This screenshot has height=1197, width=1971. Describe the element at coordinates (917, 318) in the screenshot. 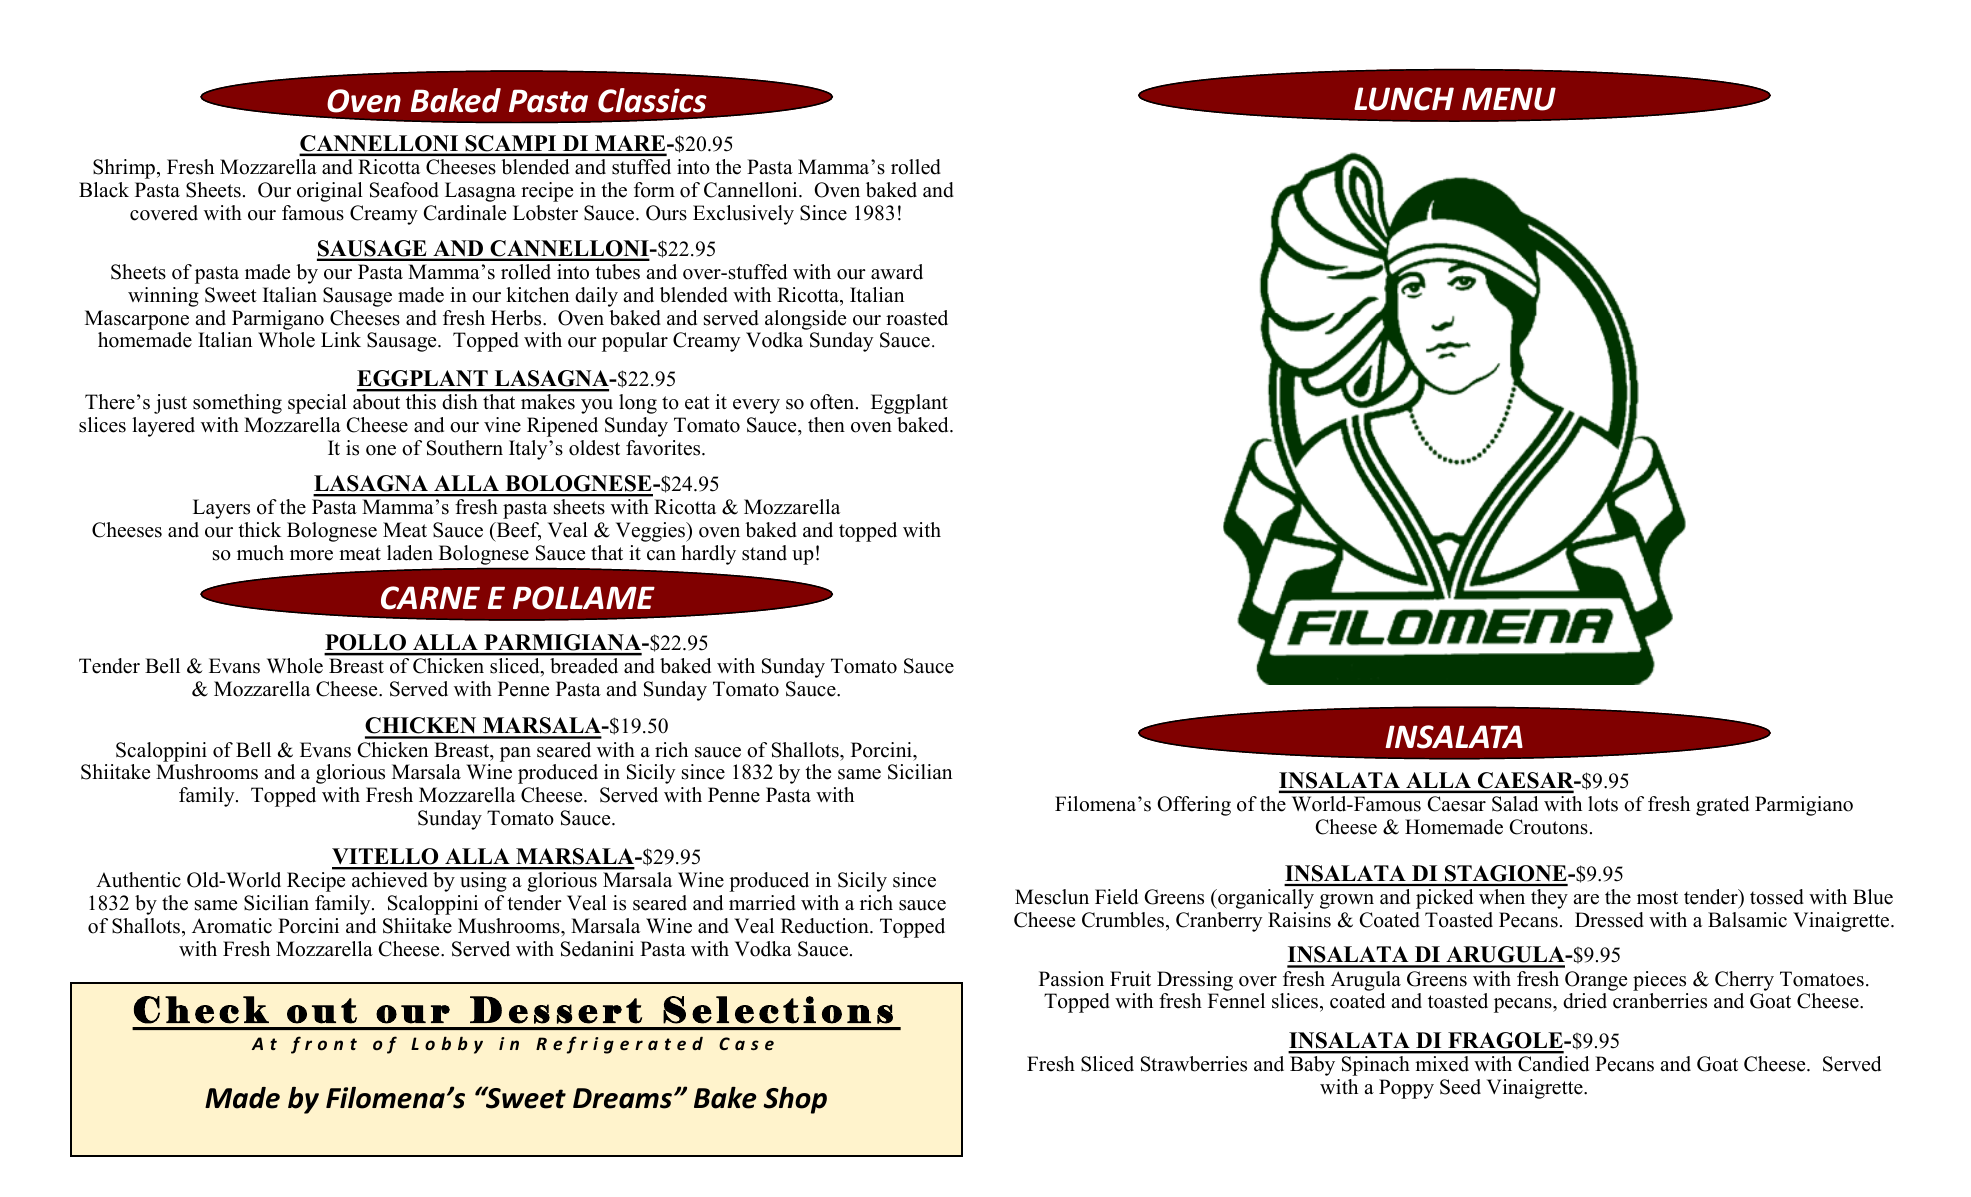

I see `roasted` at that location.
